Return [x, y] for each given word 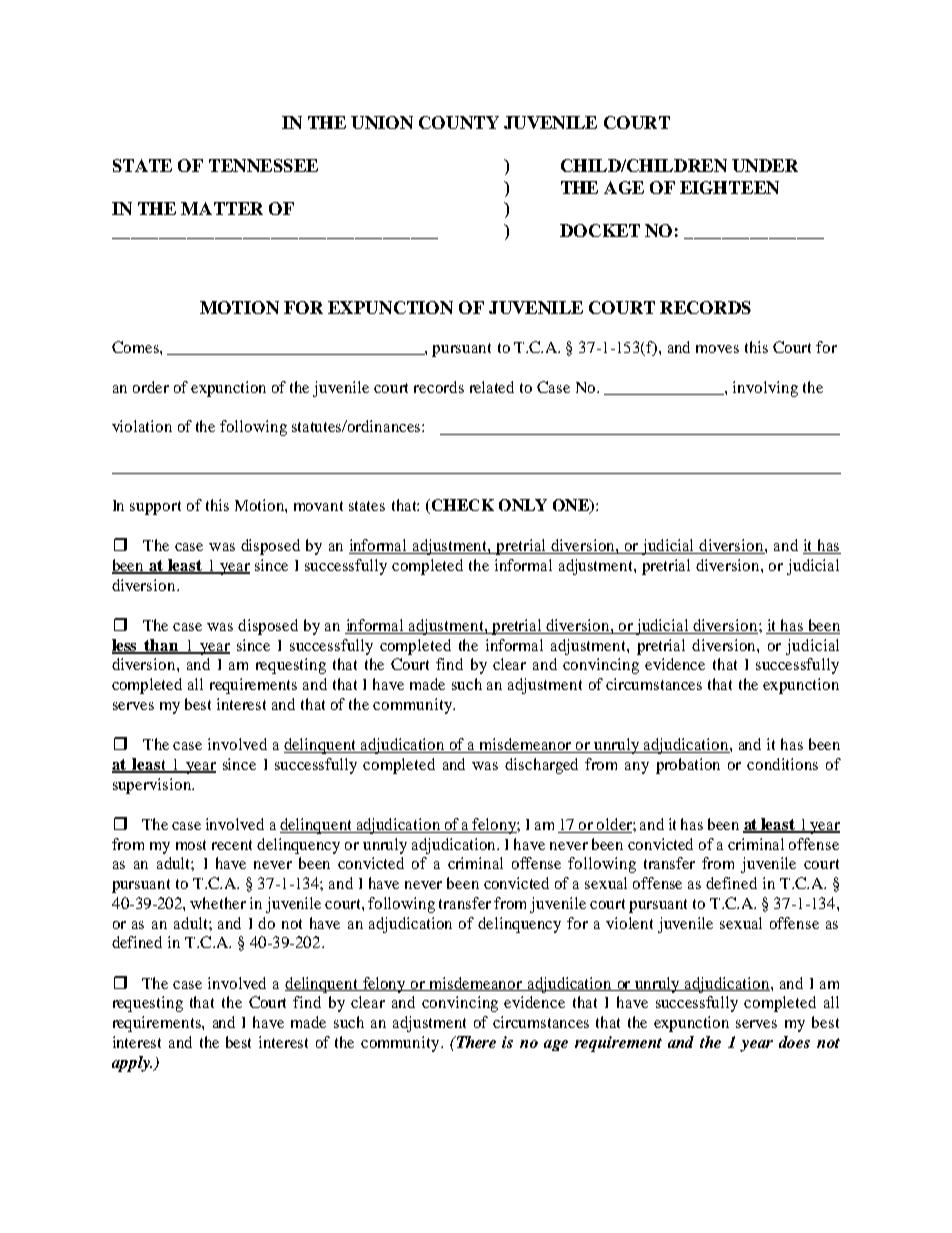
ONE [572, 506]
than [161, 646]
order [151, 387]
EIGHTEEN [729, 187]
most [191, 845]
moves [717, 349]
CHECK [463, 505]
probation [688, 766]
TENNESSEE [263, 165]
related [492, 387]
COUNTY [459, 122]
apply [132, 1064]
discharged [541, 766]
